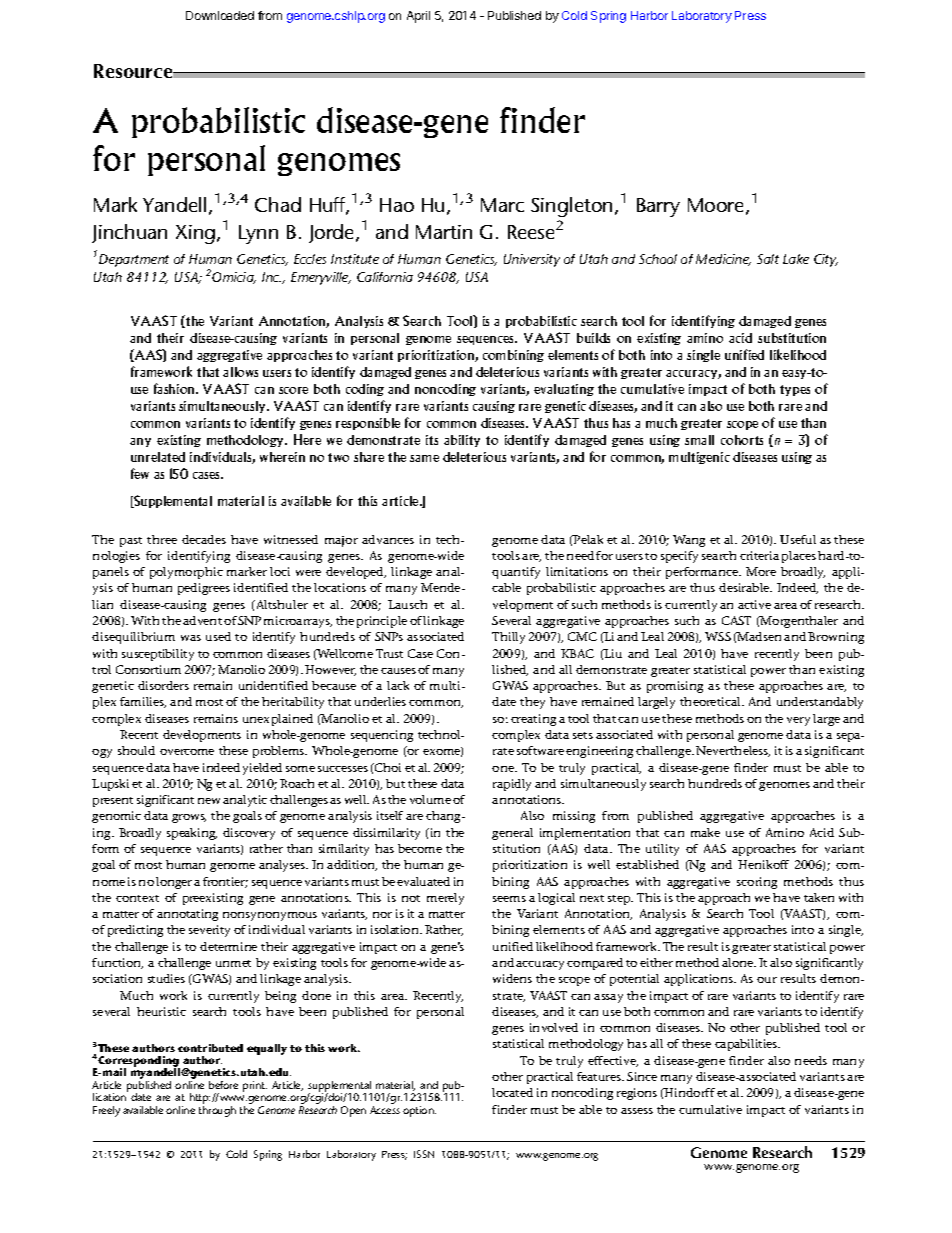 The height and width of the page is (1233, 952). What do you see at coordinates (382, 622) in the page?
I see `principle` at bounding box center [382, 622].
